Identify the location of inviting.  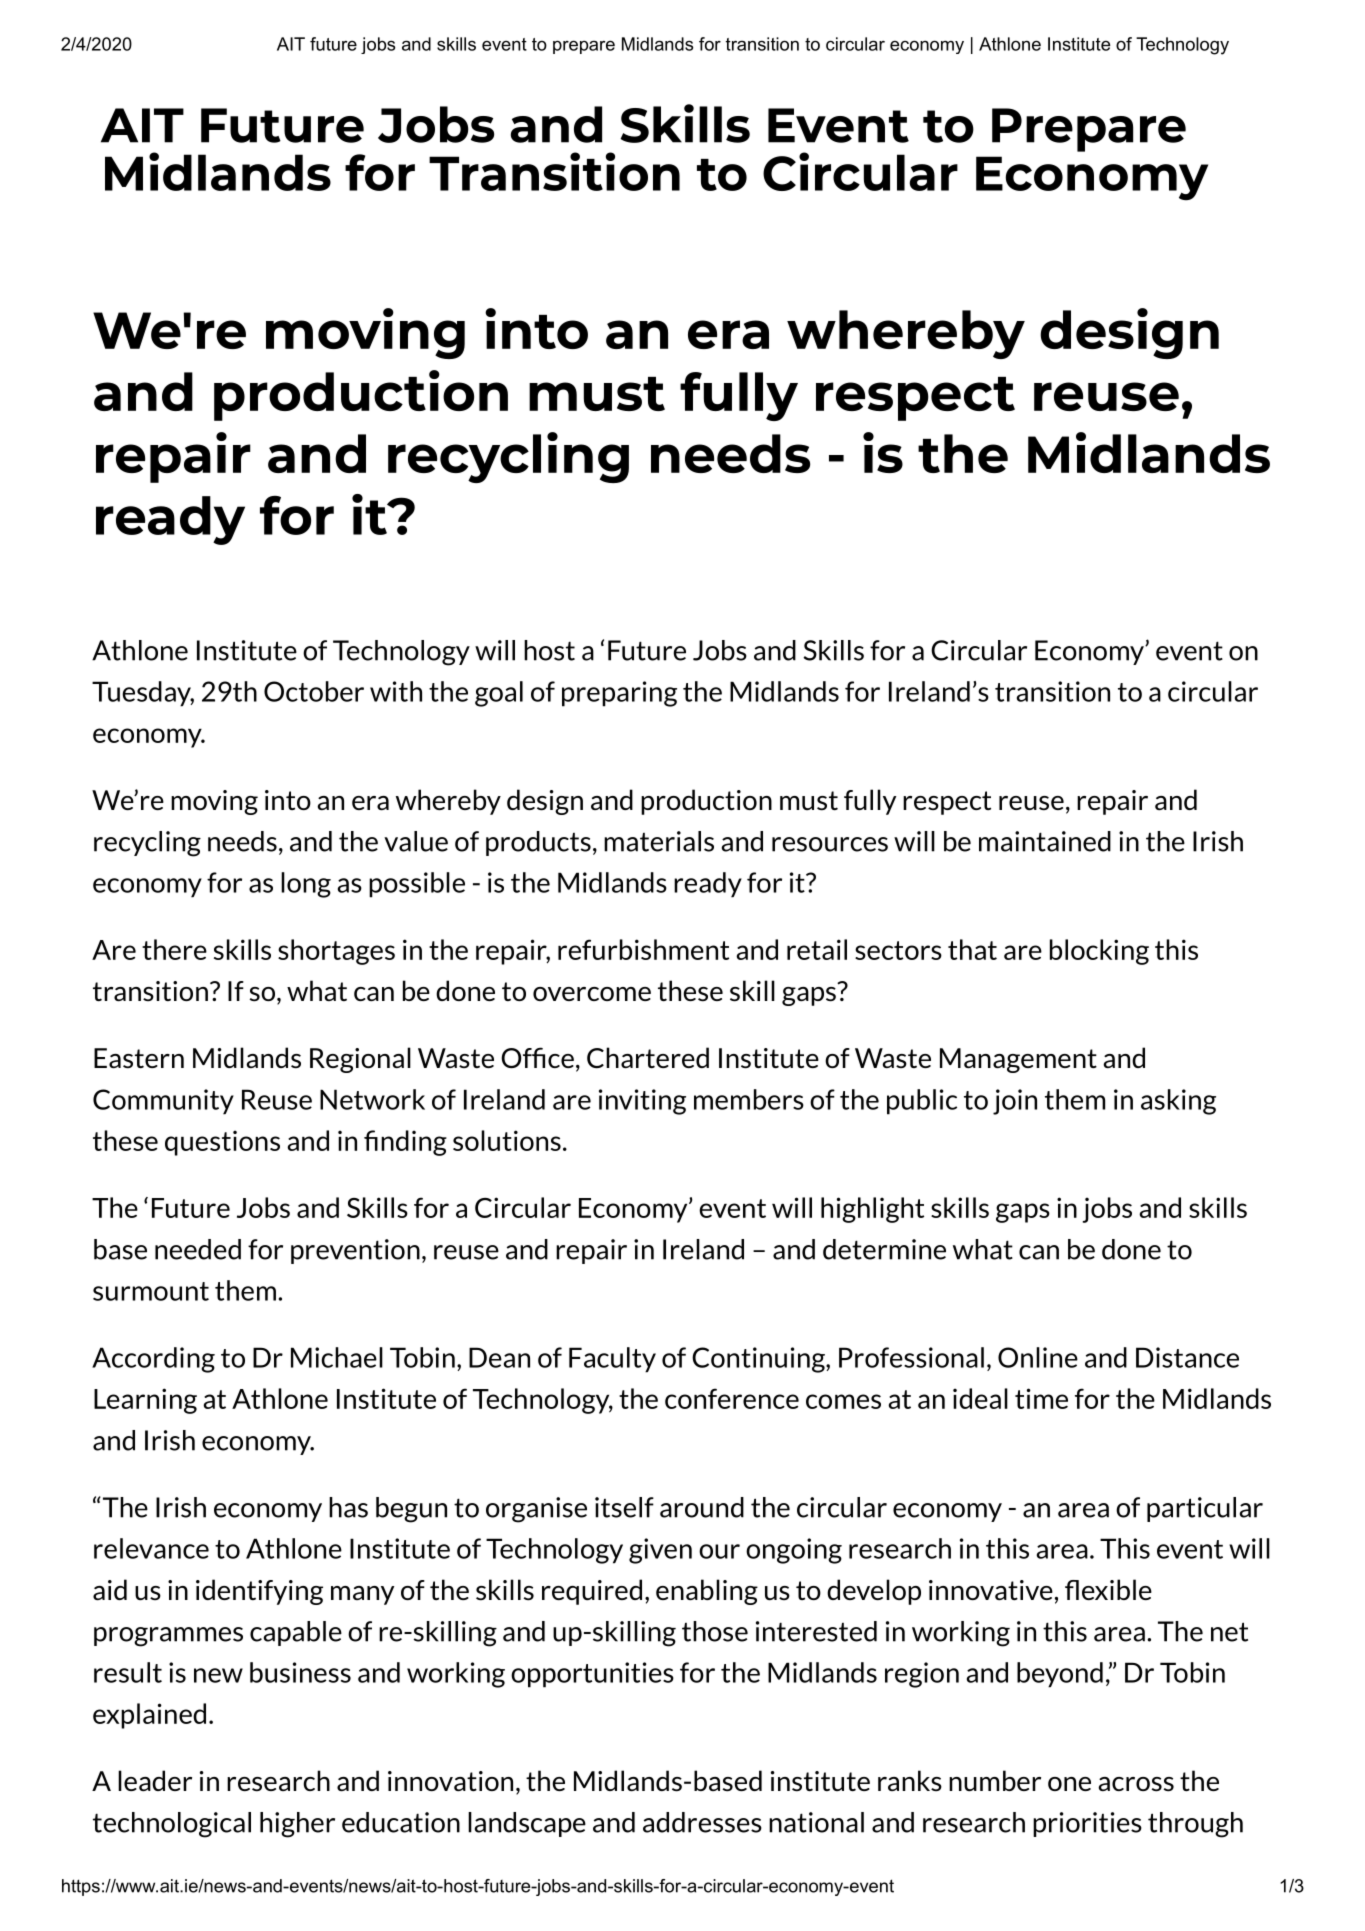
(642, 1102).
